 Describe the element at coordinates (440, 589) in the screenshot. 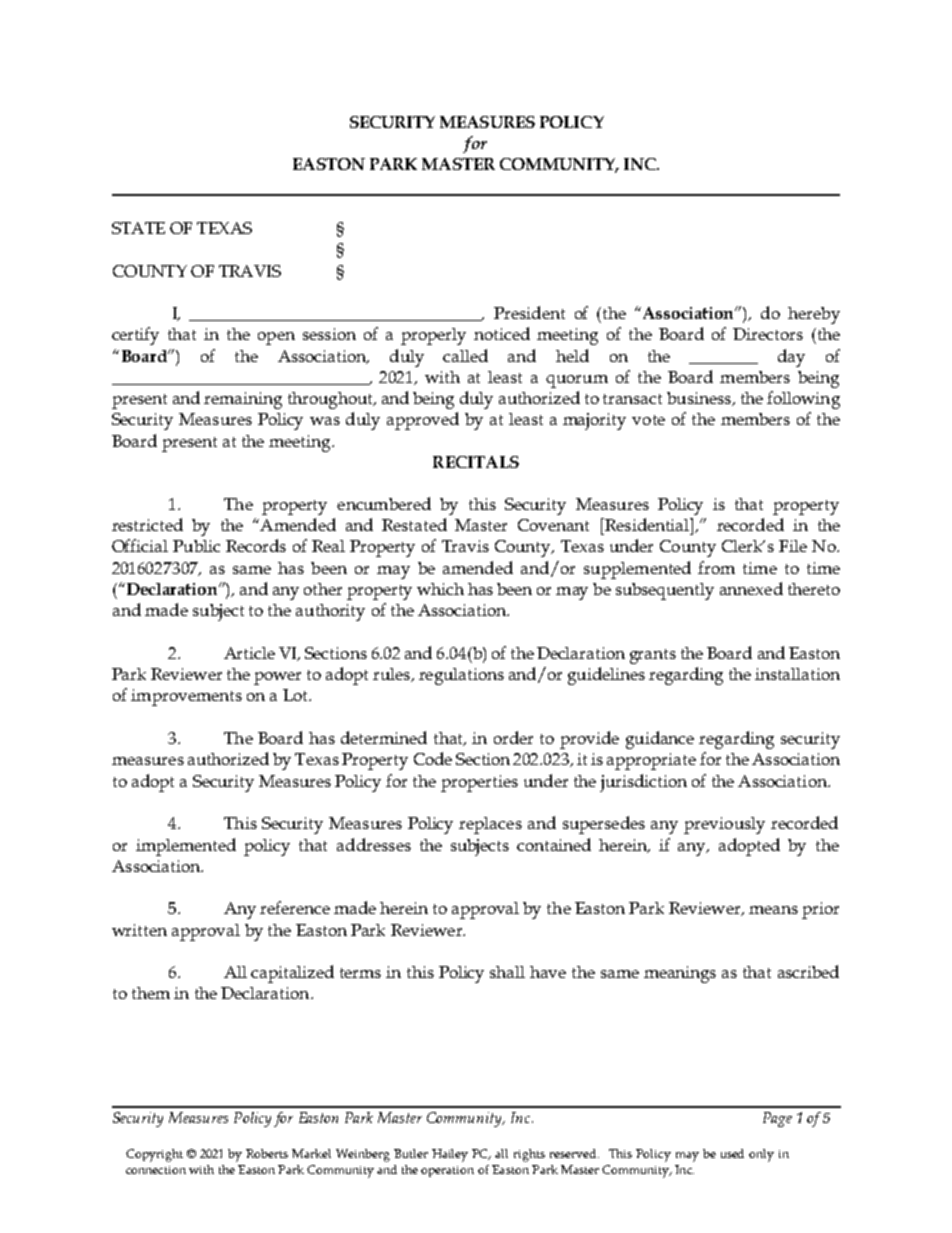

I see `which` at that location.
